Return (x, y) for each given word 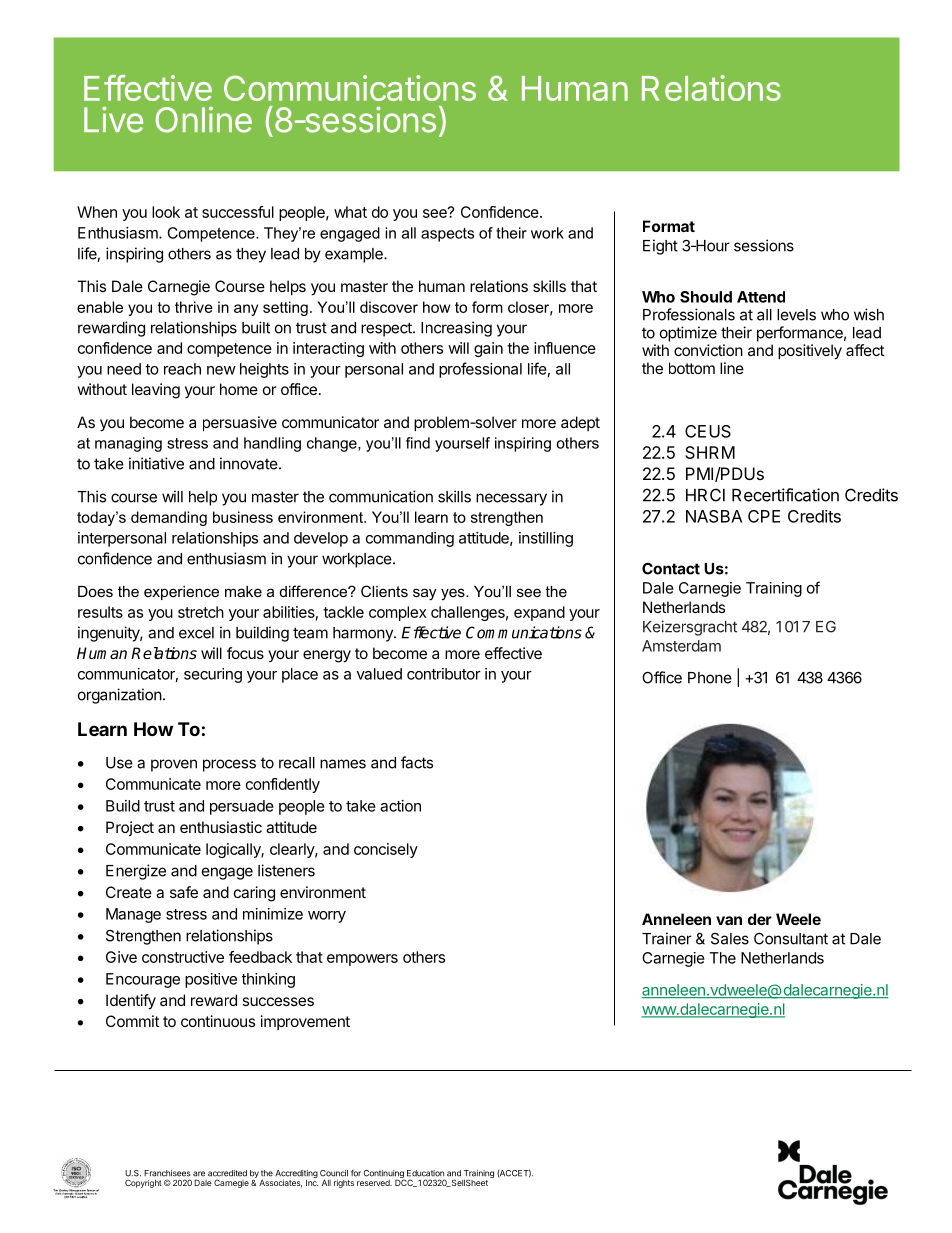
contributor (444, 674)
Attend (761, 297)
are (199, 1174)
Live (113, 119)
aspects (447, 235)
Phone (710, 678)
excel (196, 633)
